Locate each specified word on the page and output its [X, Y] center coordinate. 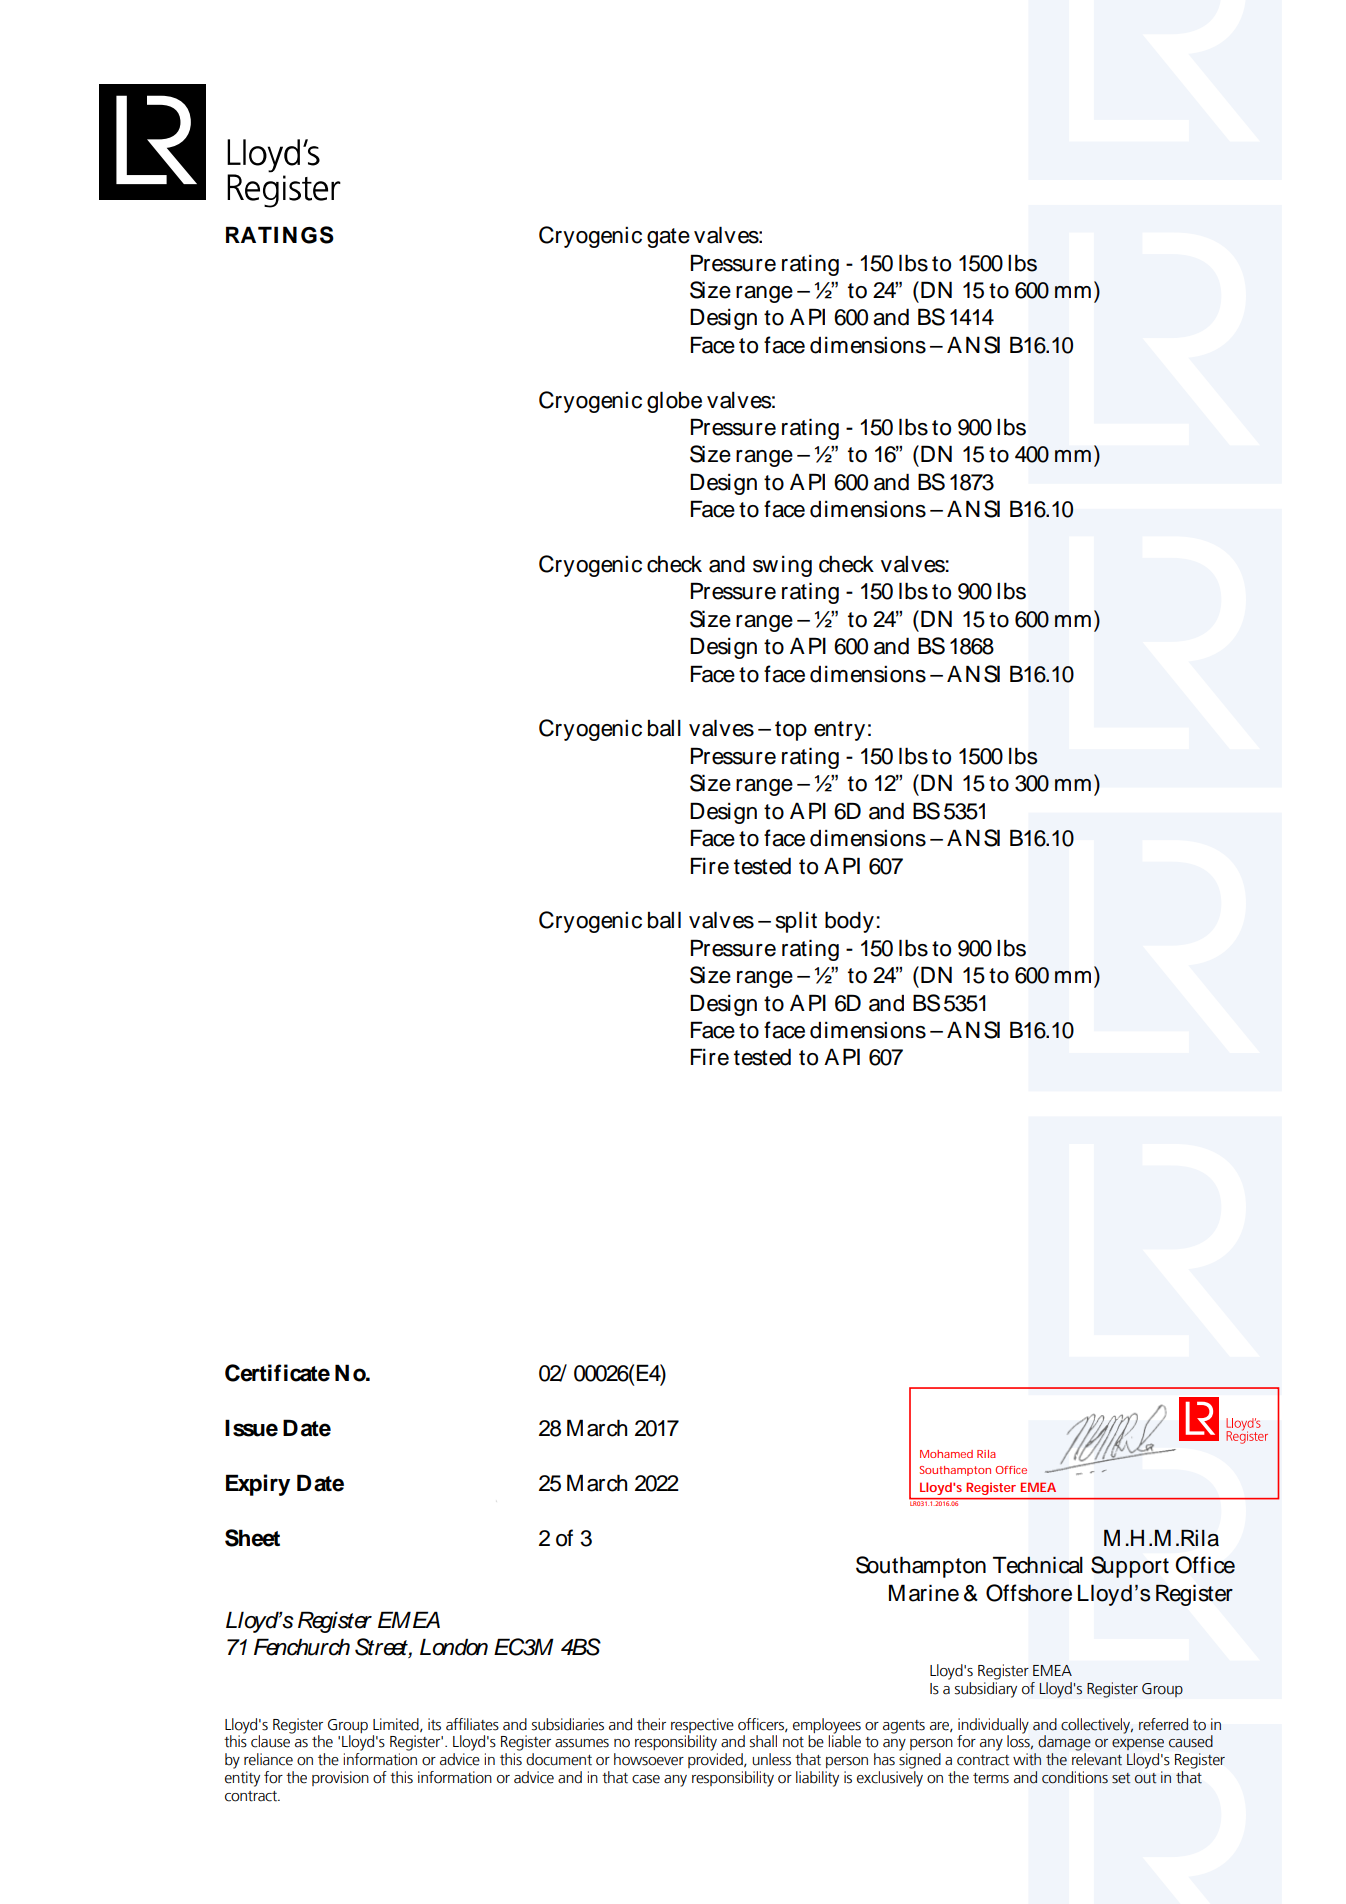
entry [839, 731]
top [791, 731]
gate [668, 238]
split [796, 922]
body [849, 922]
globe [674, 402]
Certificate [277, 1373]
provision [340, 1778]
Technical [1038, 1565]
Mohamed [946, 1454]
